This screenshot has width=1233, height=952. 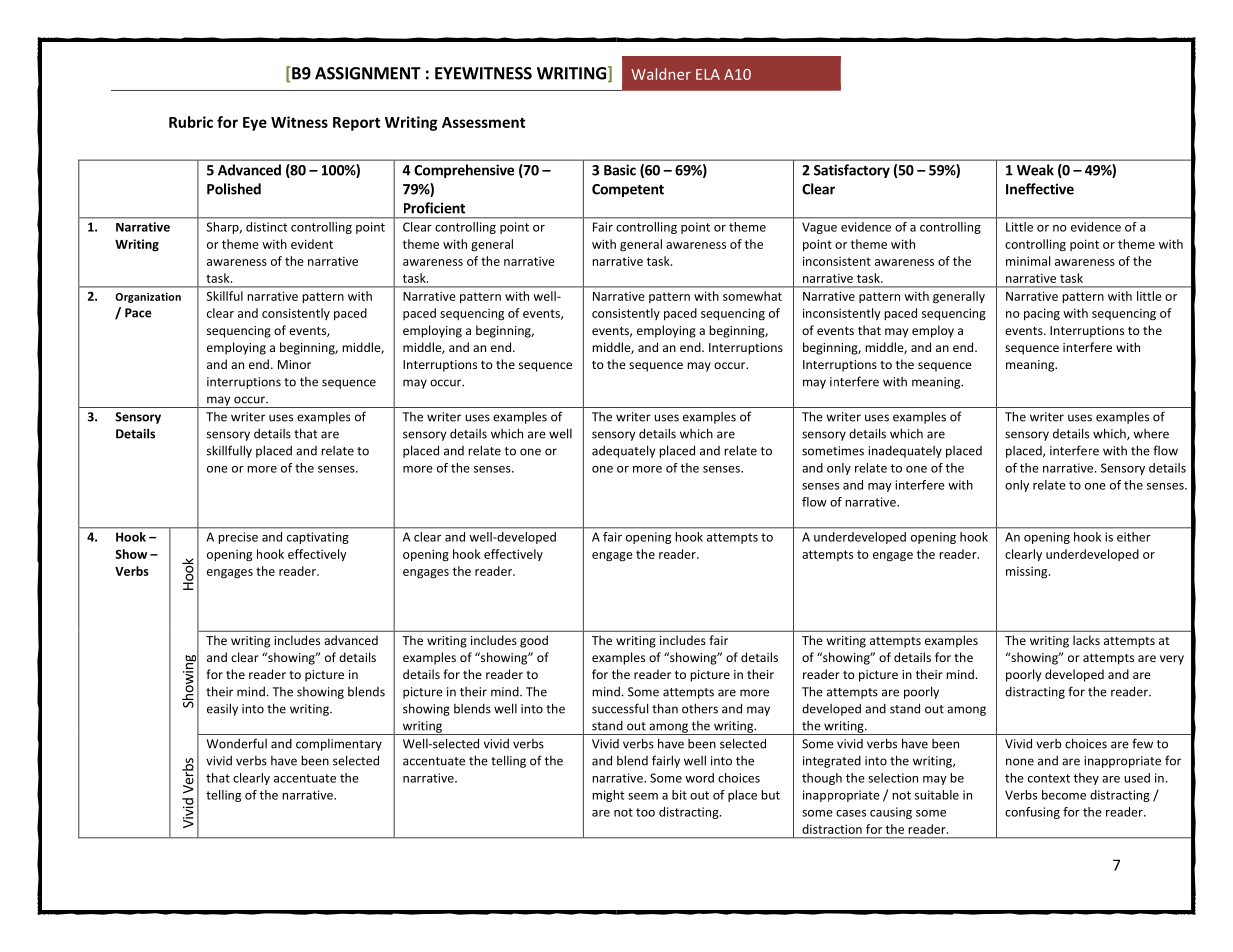 I want to click on captivating, so click(x=318, y=538).
